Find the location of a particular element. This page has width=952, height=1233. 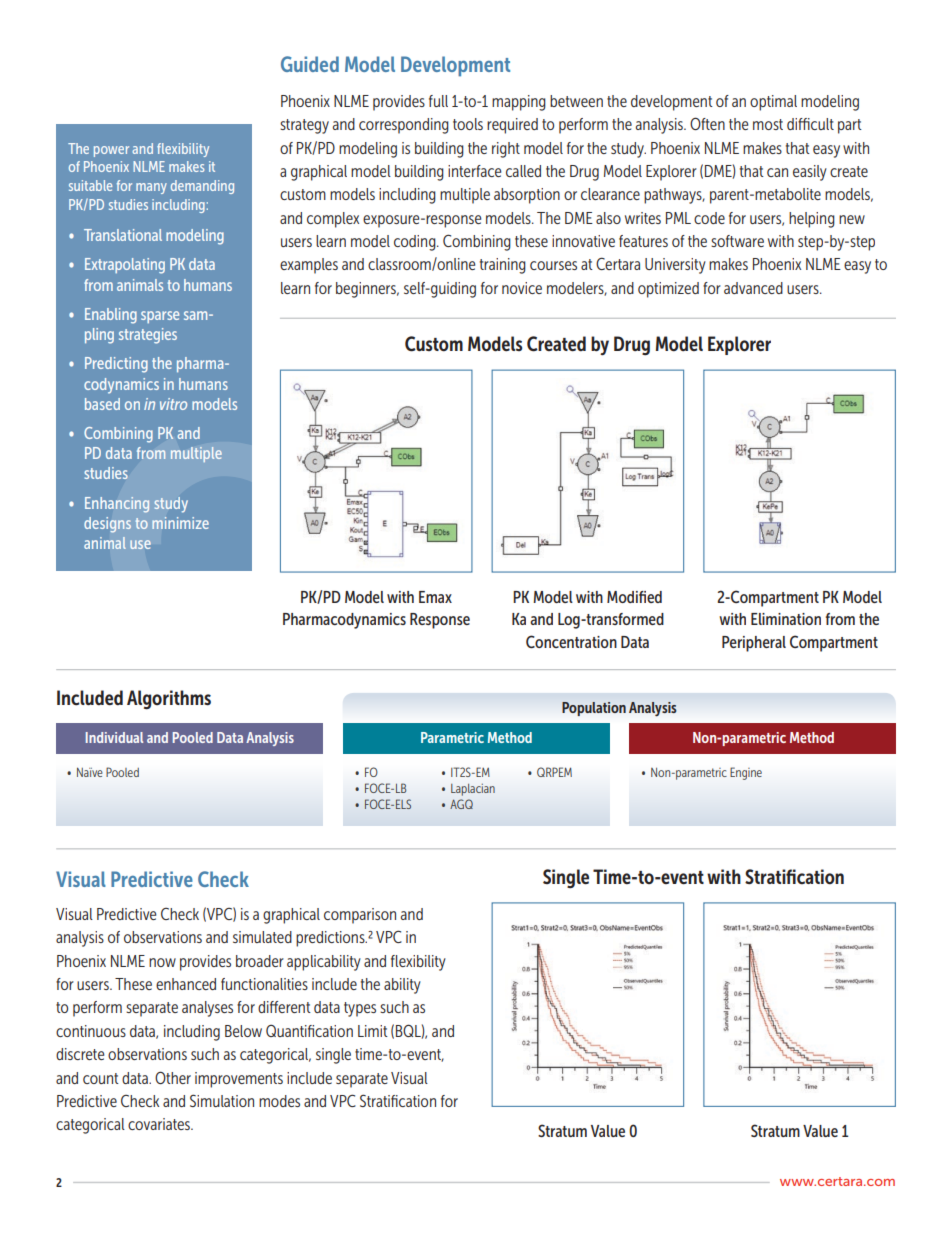

full is located at coordinates (438, 101).
